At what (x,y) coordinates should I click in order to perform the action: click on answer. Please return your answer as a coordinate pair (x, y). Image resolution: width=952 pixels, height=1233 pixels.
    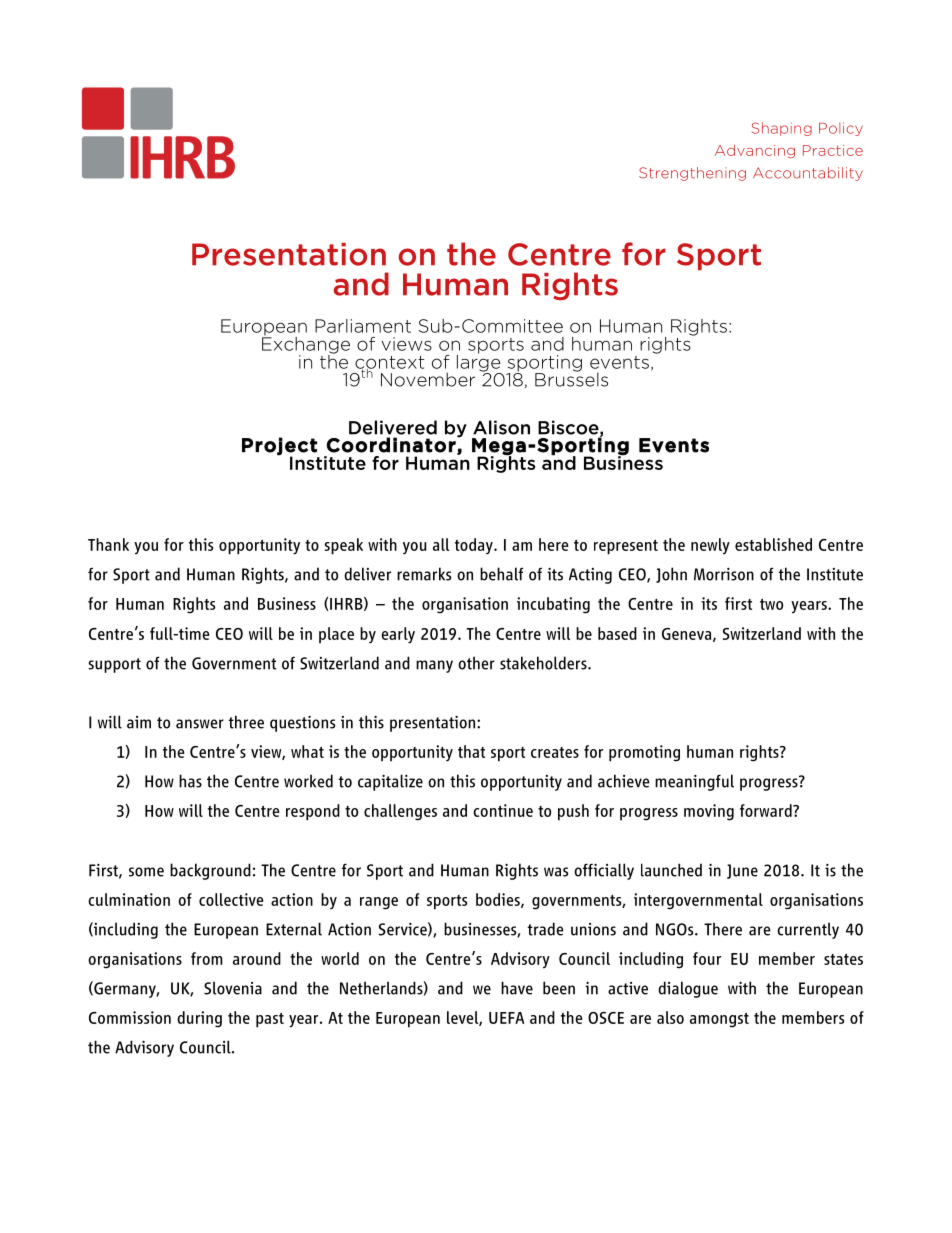
    Looking at the image, I should click on (200, 724).
